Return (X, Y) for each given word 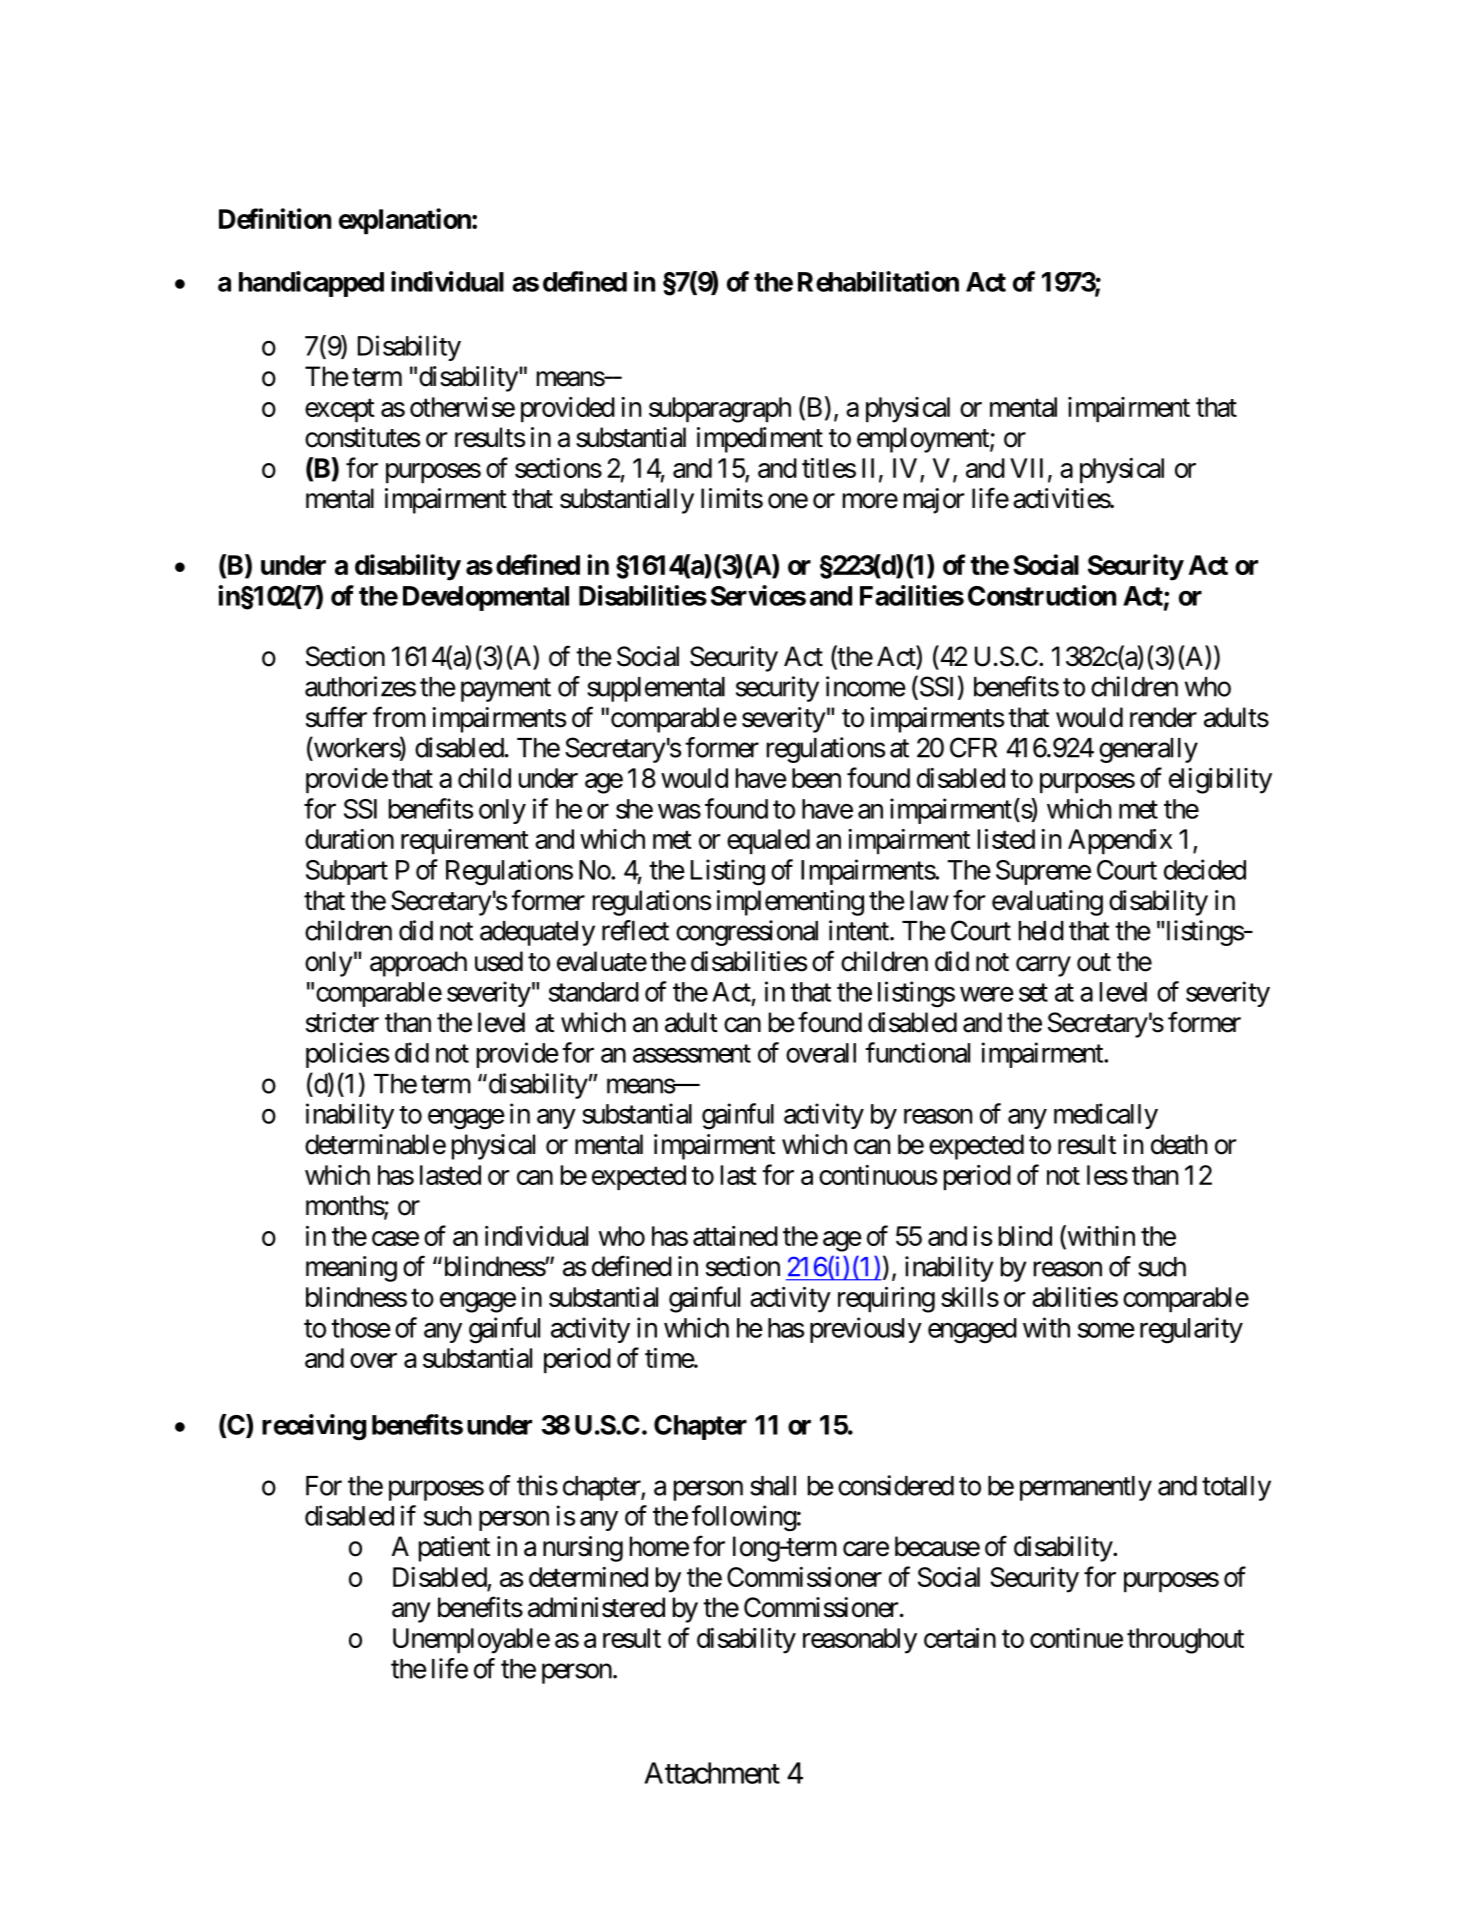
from (399, 717)
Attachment (712, 1773)
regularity (1191, 1330)
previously (866, 1330)
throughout (1185, 1641)
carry (1043, 966)
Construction (1042, 595)
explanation (406, 221)
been (816, 778)
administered (596, 1607)
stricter (342, 1022)
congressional (747, 933)
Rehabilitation (878, 281)
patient (454, 1549)
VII (1029, 469)
